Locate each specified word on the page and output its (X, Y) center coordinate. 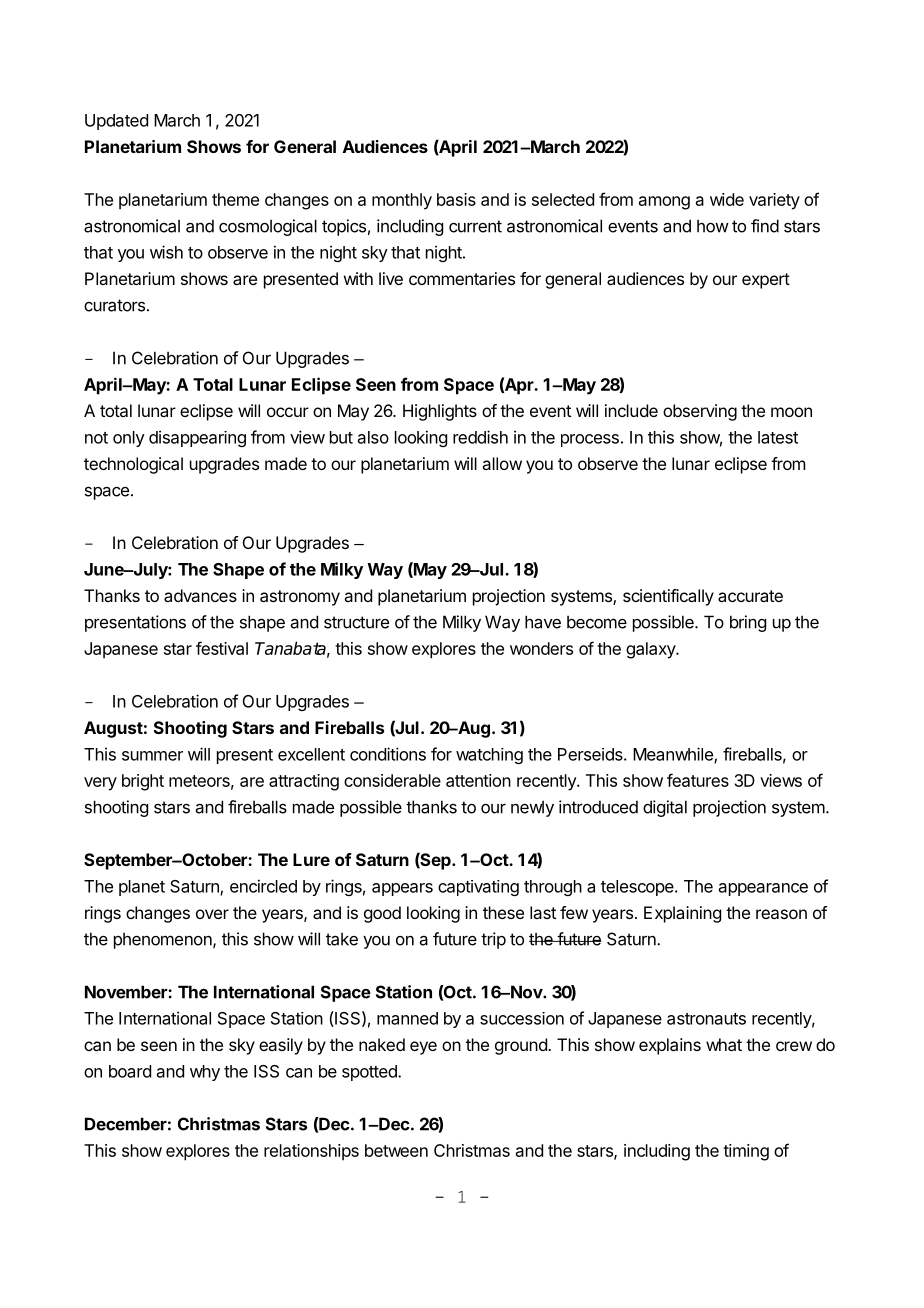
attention (478, 780)
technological (133, 465)
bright (143, 782)
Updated (116, 122)
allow (502, 463)
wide (727, 199)
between (396, 1150)
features (698, 780)
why (205, 1073)
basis (456, 199)
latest (778, 437)
